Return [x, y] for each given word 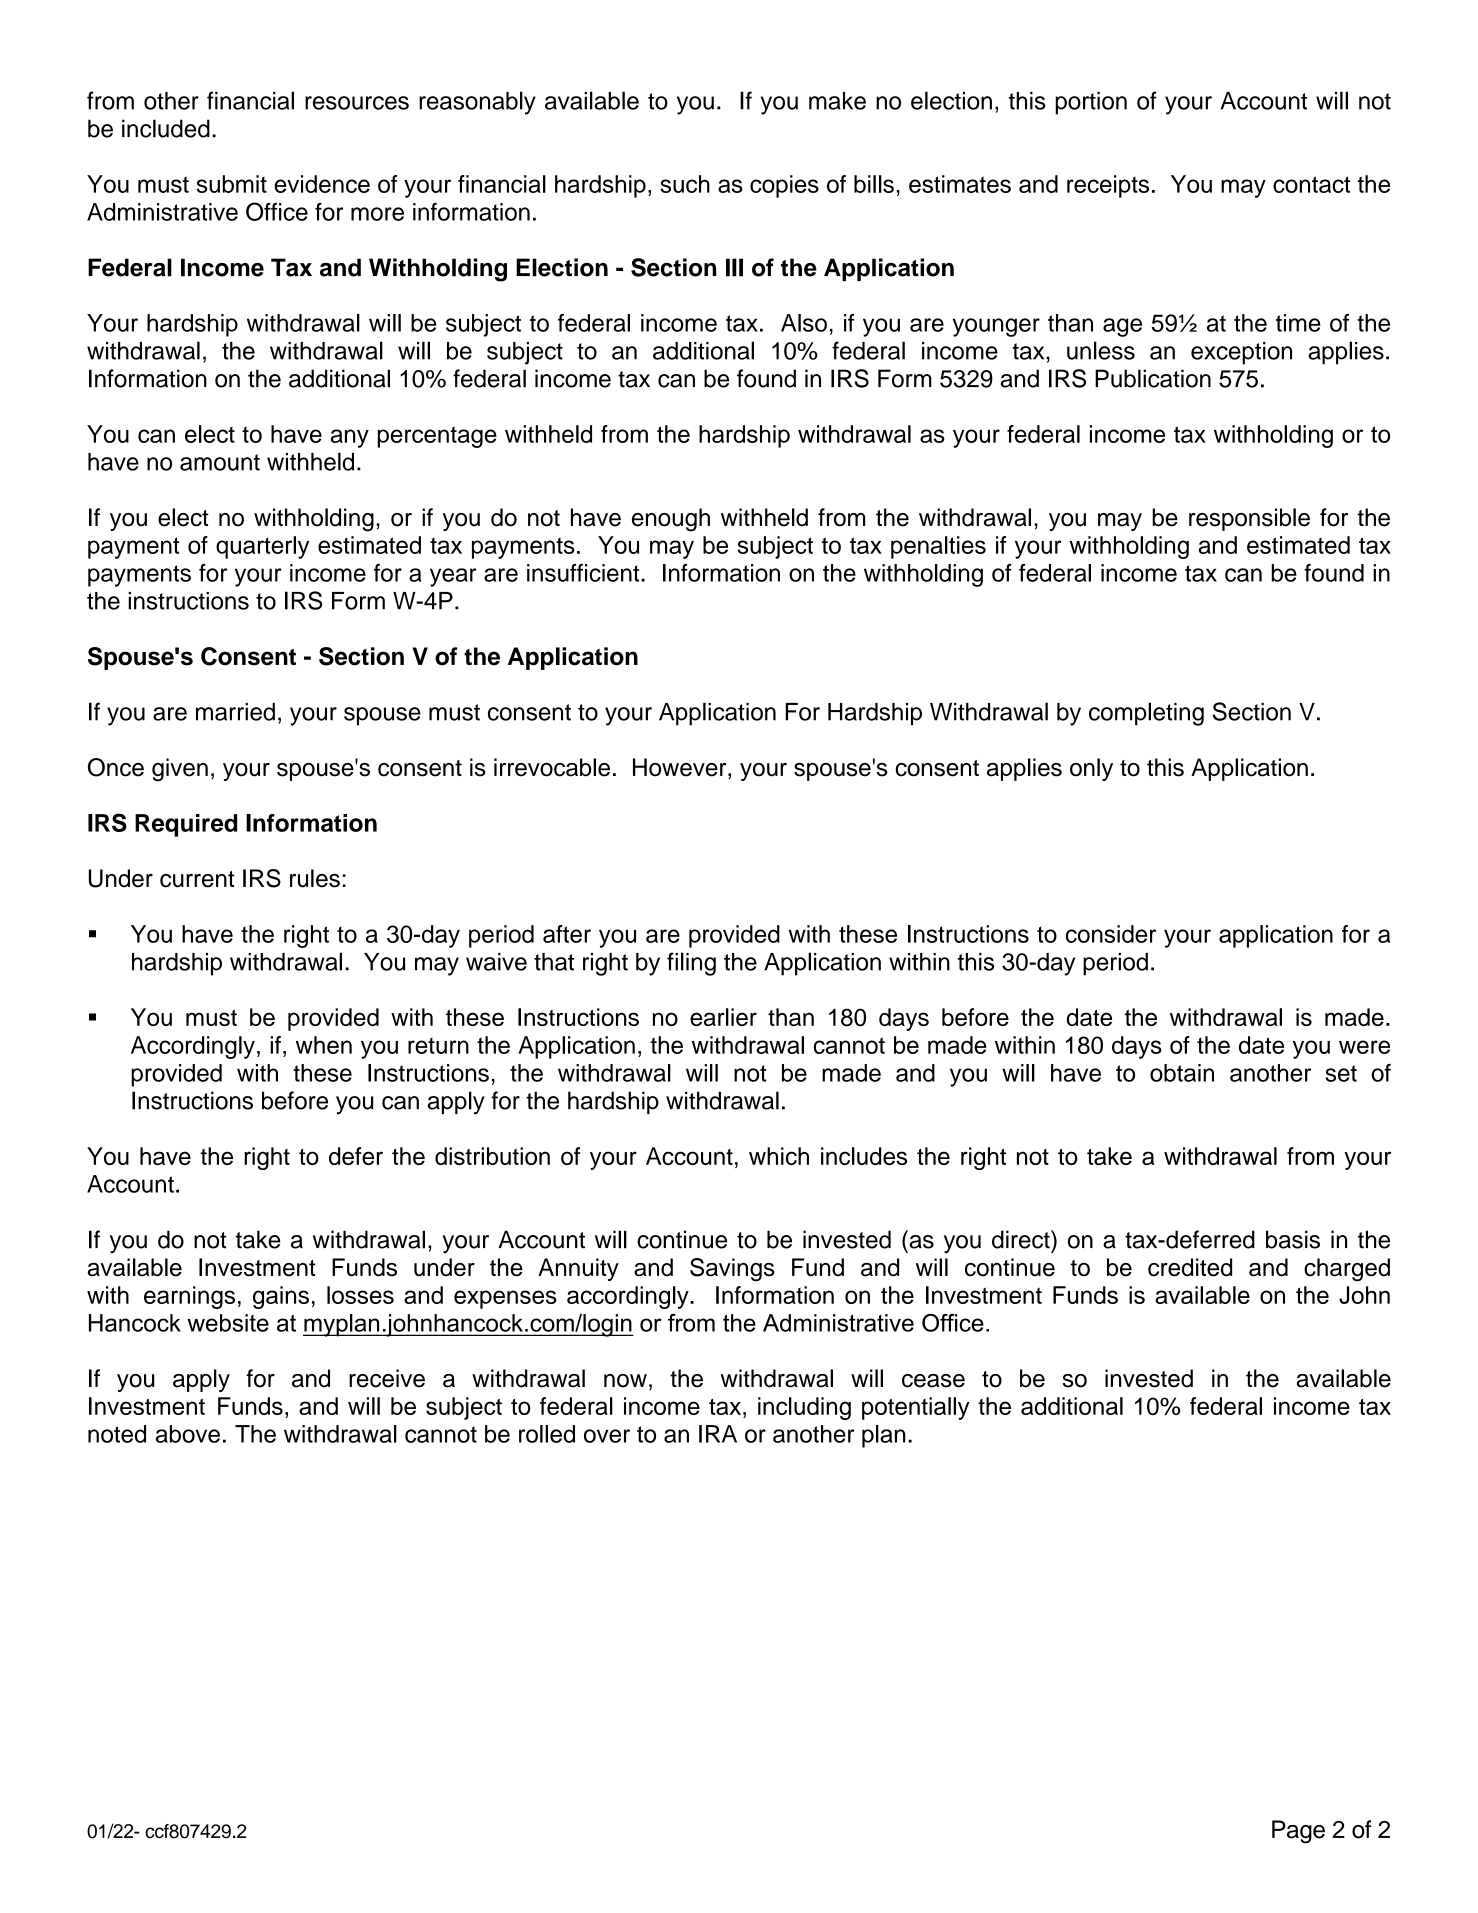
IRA [718, 1434]
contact [1311, 184]
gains [281, 1297]
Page [1298, 1832]
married [235, 712]
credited [1190, 1267]
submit [232, 184]
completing [1146, 714]
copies [784, 186]
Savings [732, 1269]
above [188, 1434]
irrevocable [552, 767]
